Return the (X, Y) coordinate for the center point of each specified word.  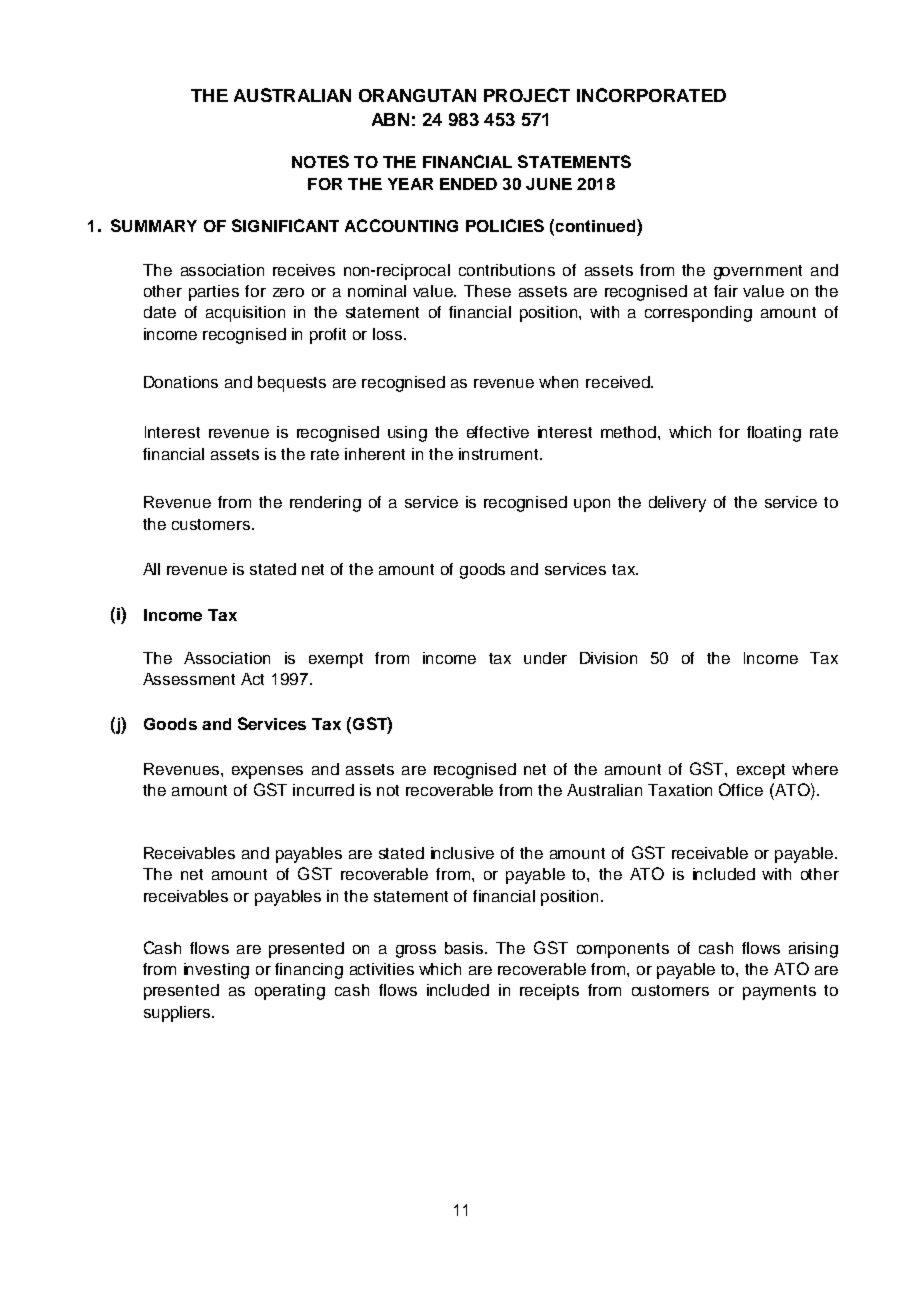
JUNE (549, 184)
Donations (181, 382)
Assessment (189, 679)
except (761, 771)
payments (779, 992)
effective (498, 432)
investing (216, 971)
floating (774, 434)
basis (465, 948)
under (545, 658)
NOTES (320, 161)
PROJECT (527, 95)
